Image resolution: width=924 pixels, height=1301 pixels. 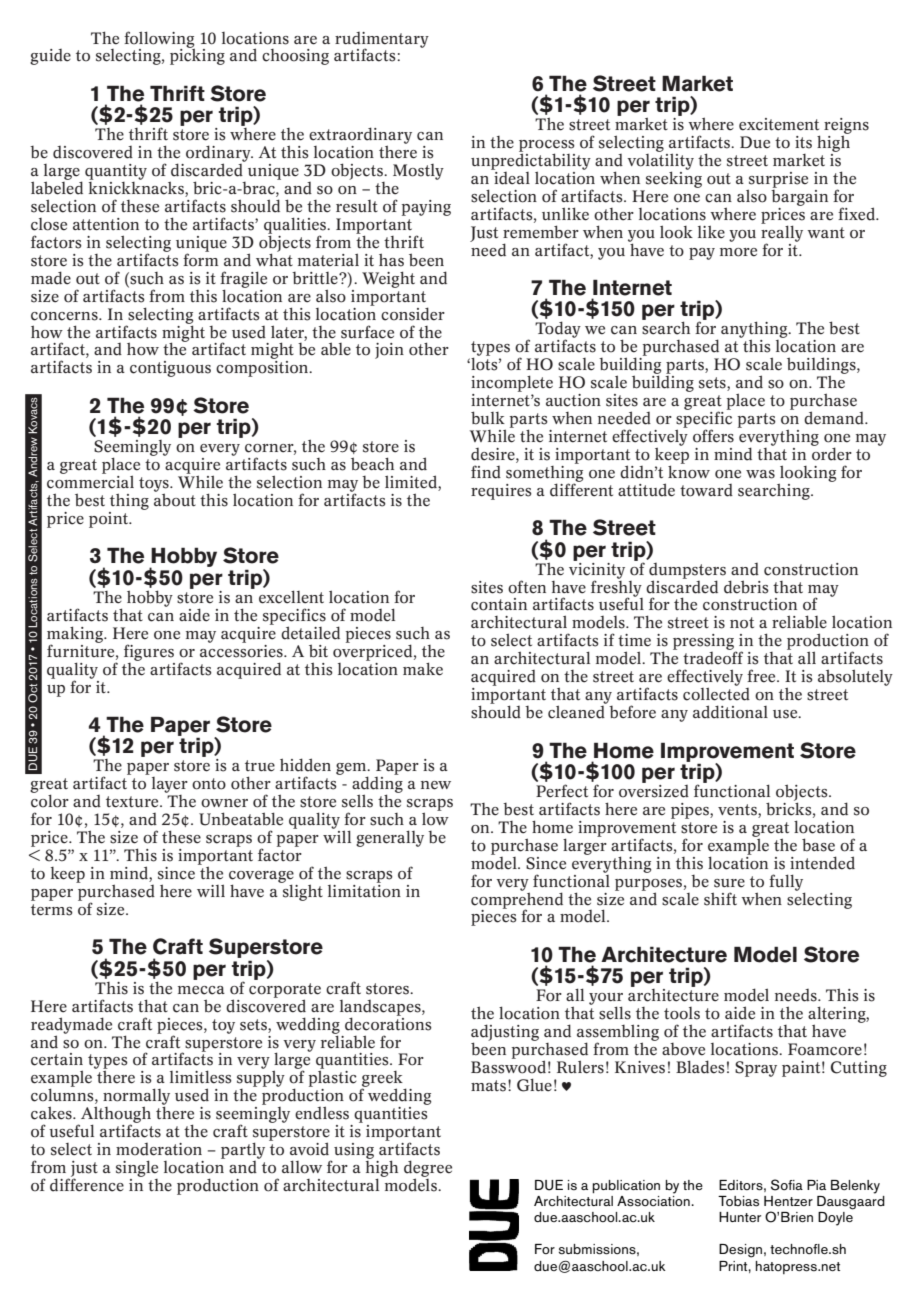 What do you see at coordinates (382, 41) in the document?
I see `rudimentary` at bounding box center [382, 41].
